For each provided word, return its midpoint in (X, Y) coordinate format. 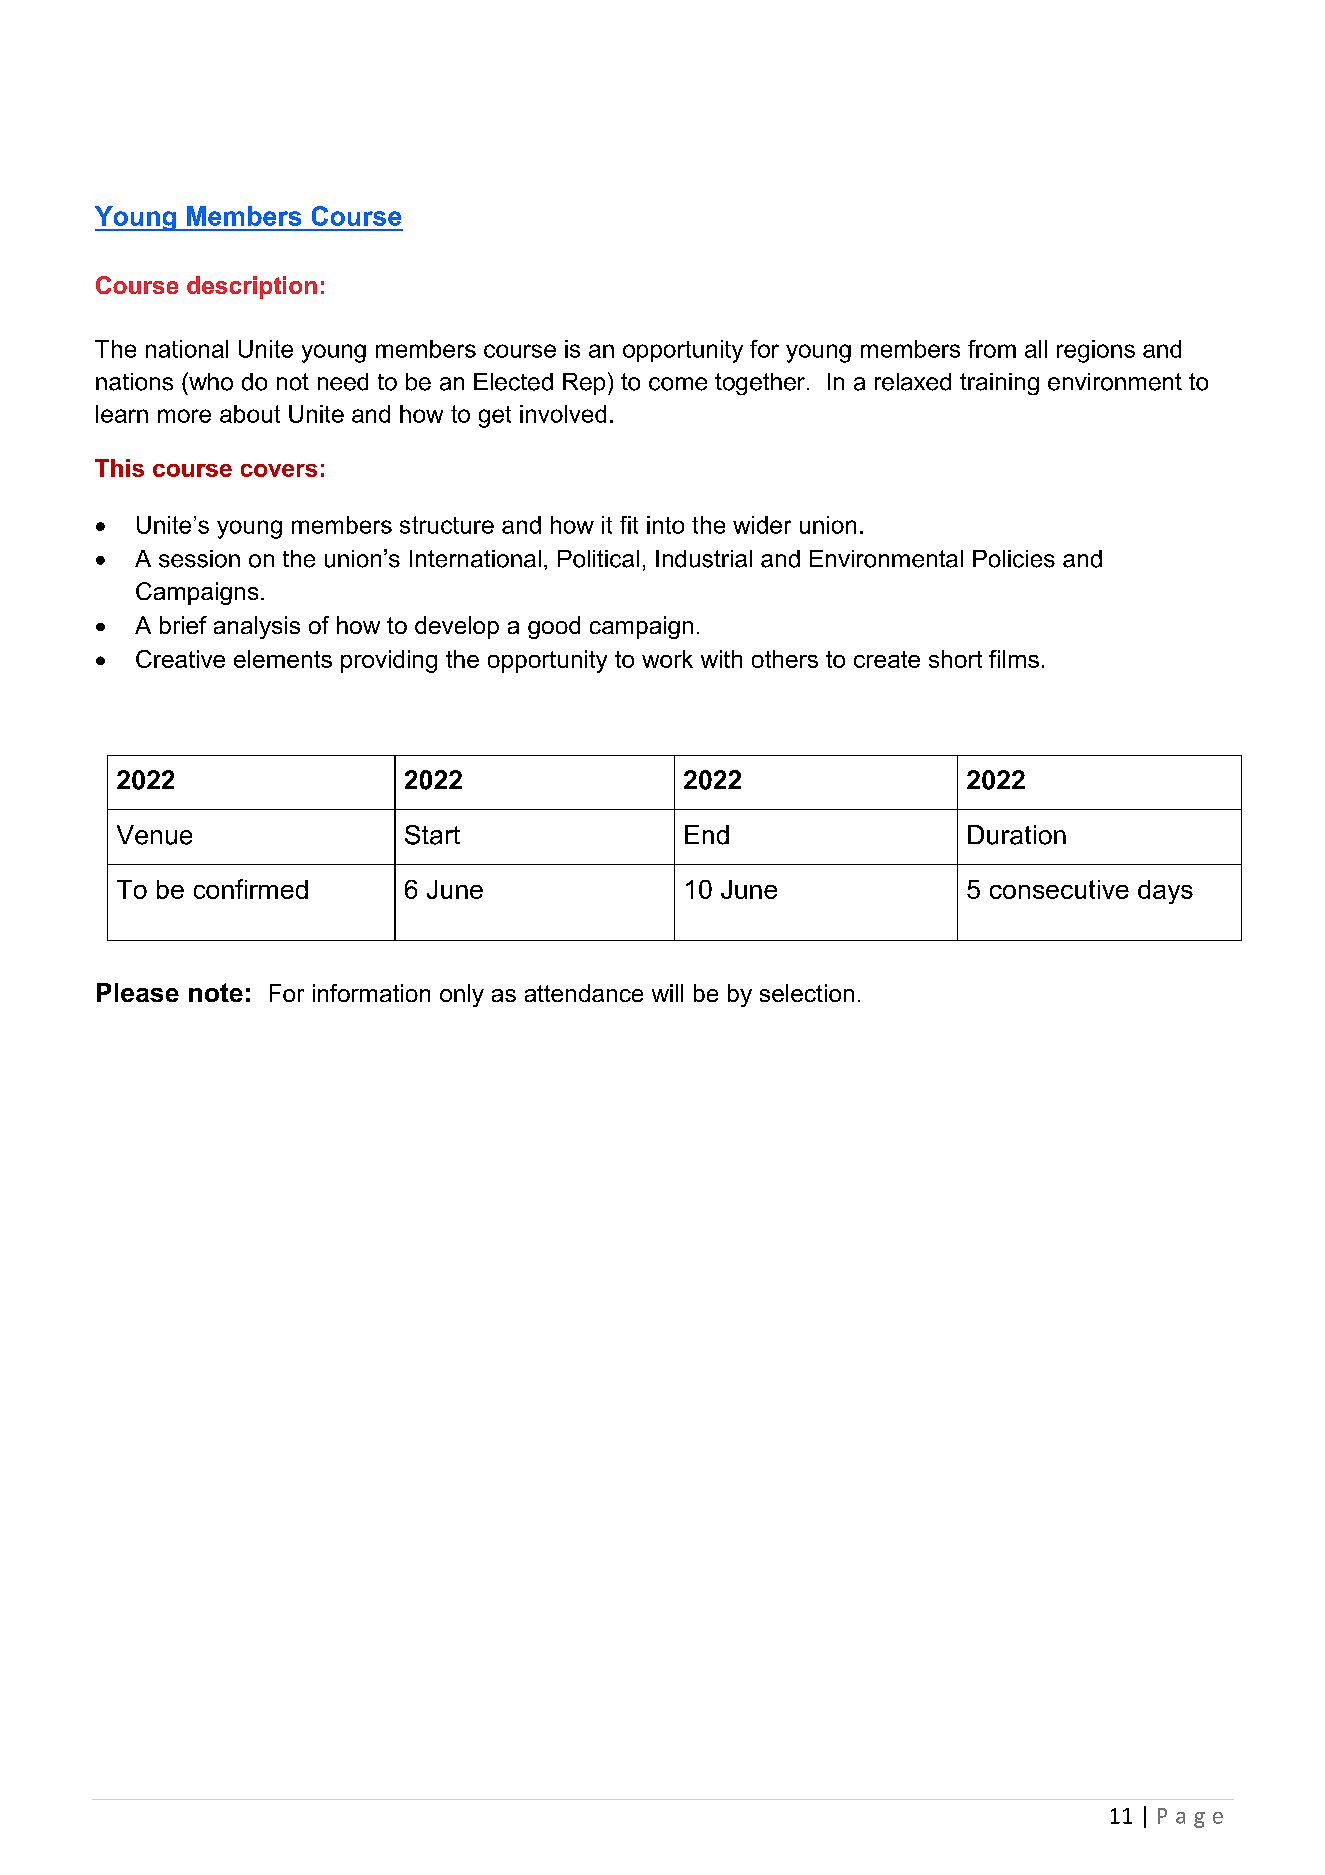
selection (807, 993)
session (199, 559)
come (678, 384)
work (667, 659)
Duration (1017, 835)
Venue (154, 835)
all (1036, 349)
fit (629, 525)
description (252, 287)
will (667, 993)
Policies (1014, 559)
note (216, 992)
